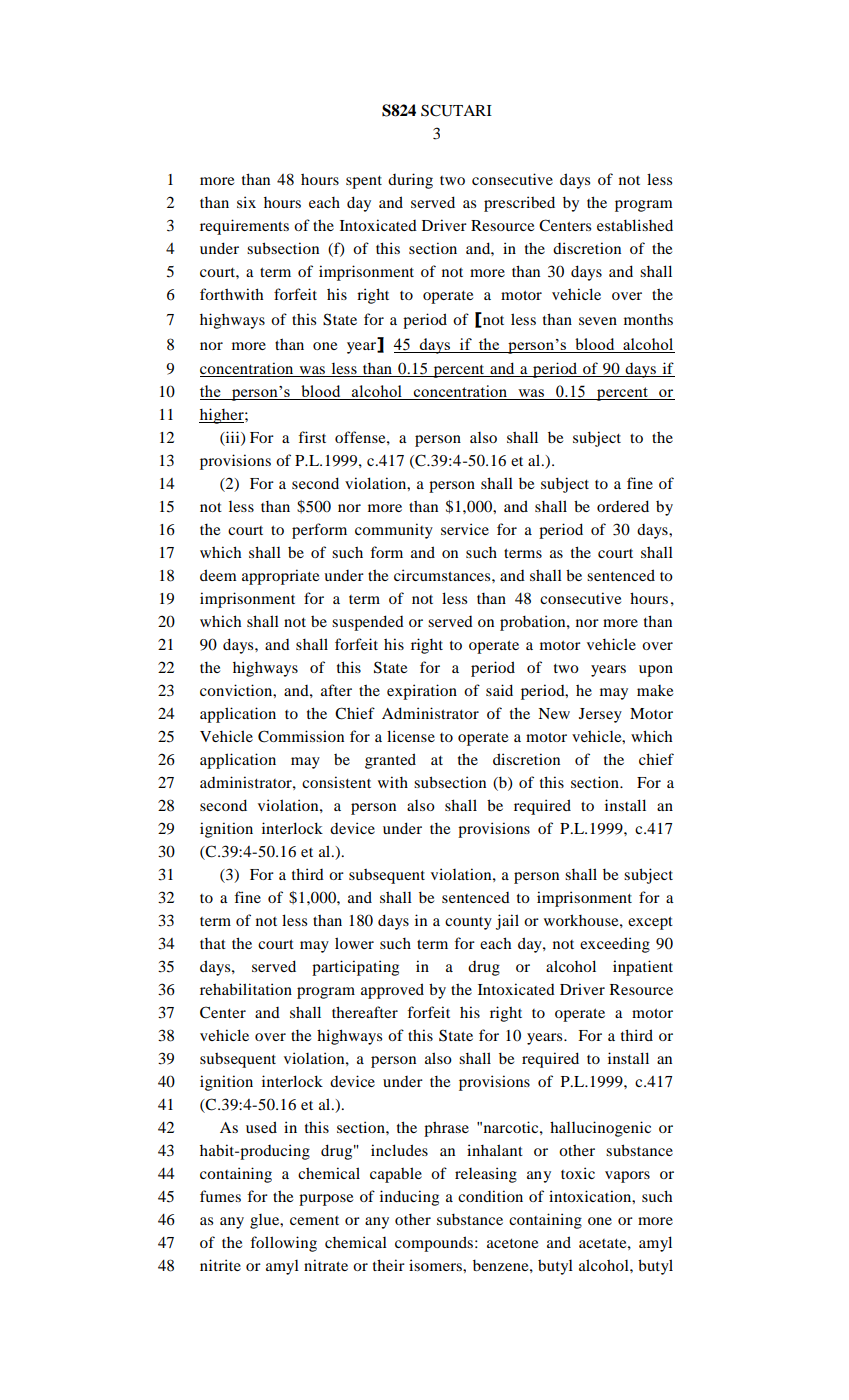 The height and width of the image is (1400, 849). I want to click on rehabilitation, so click(246, 989).
